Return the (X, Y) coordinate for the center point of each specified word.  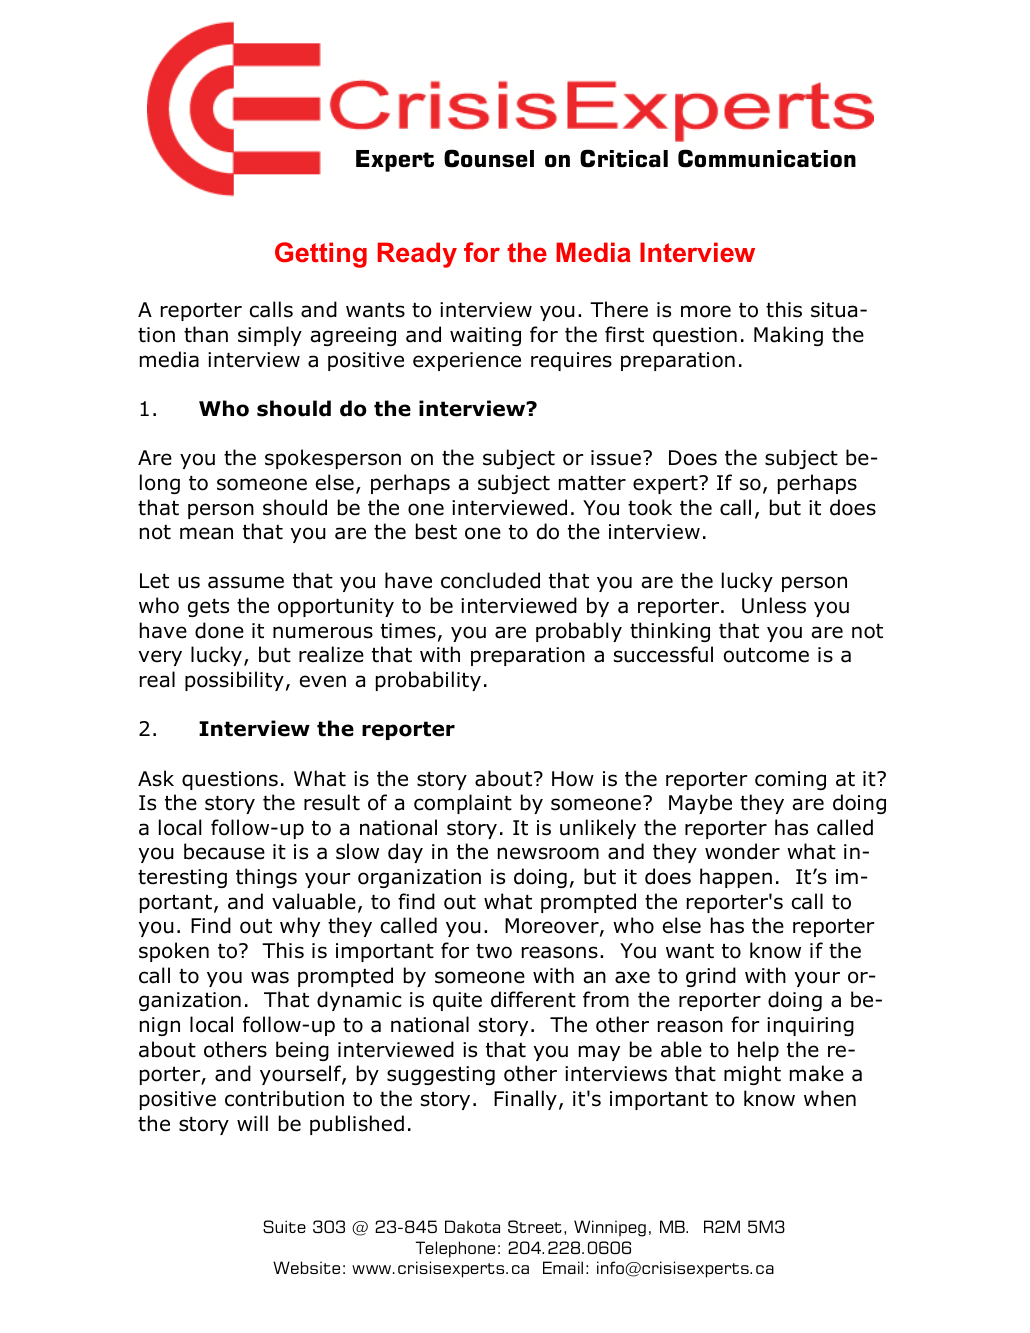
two (494, 951)
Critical (624, 158)
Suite (284, 1226)
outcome (766, 655)
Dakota (472, 1226)
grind (711, 977)
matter (592, 483)
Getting (321, 255)
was (270, 977)
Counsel (489, 158)
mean (206, 533)
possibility (234, 681)
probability (428, 681)
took (650, 507)
